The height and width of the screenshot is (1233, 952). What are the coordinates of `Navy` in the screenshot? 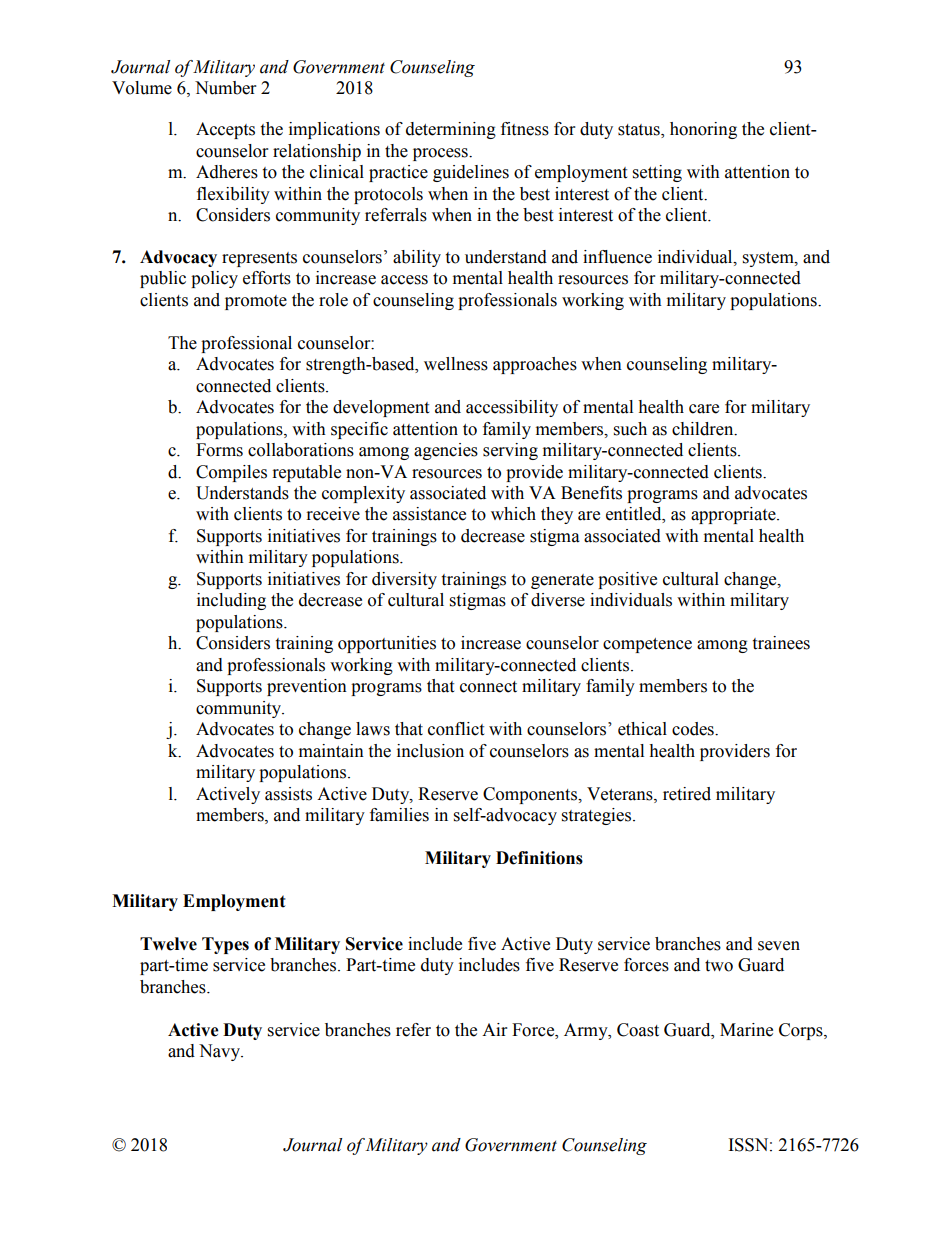 It's located at (221, 1052).
